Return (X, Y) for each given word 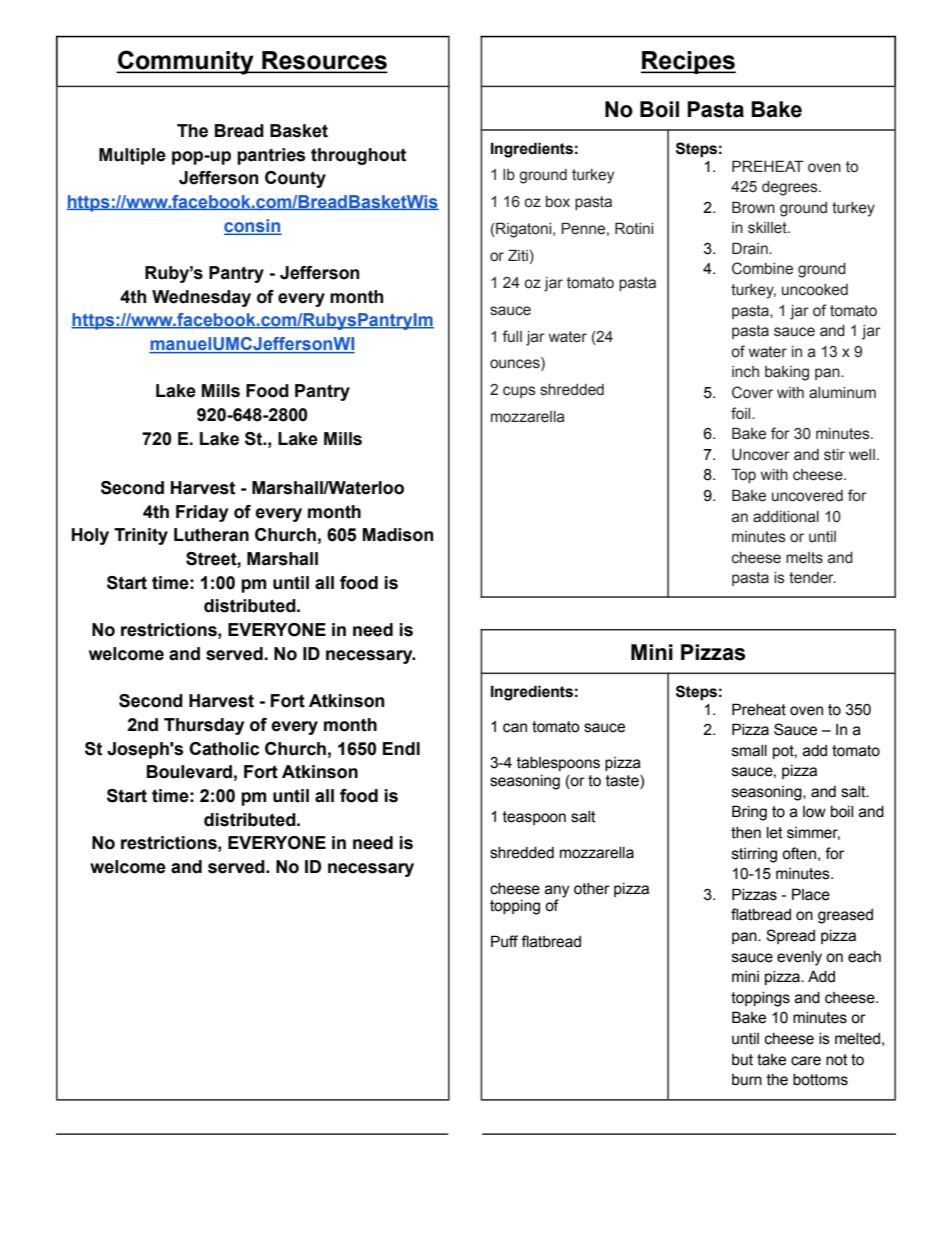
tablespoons (558, 764)
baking (787, 373)
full (512, 336)
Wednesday (201, 298)
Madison (397, 535)
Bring (749, 813)
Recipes (688, 62)
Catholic (224, 749)
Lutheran (211, 535)
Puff (504, 941)
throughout (358, 156)
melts (804, 558)
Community (186, 62)
